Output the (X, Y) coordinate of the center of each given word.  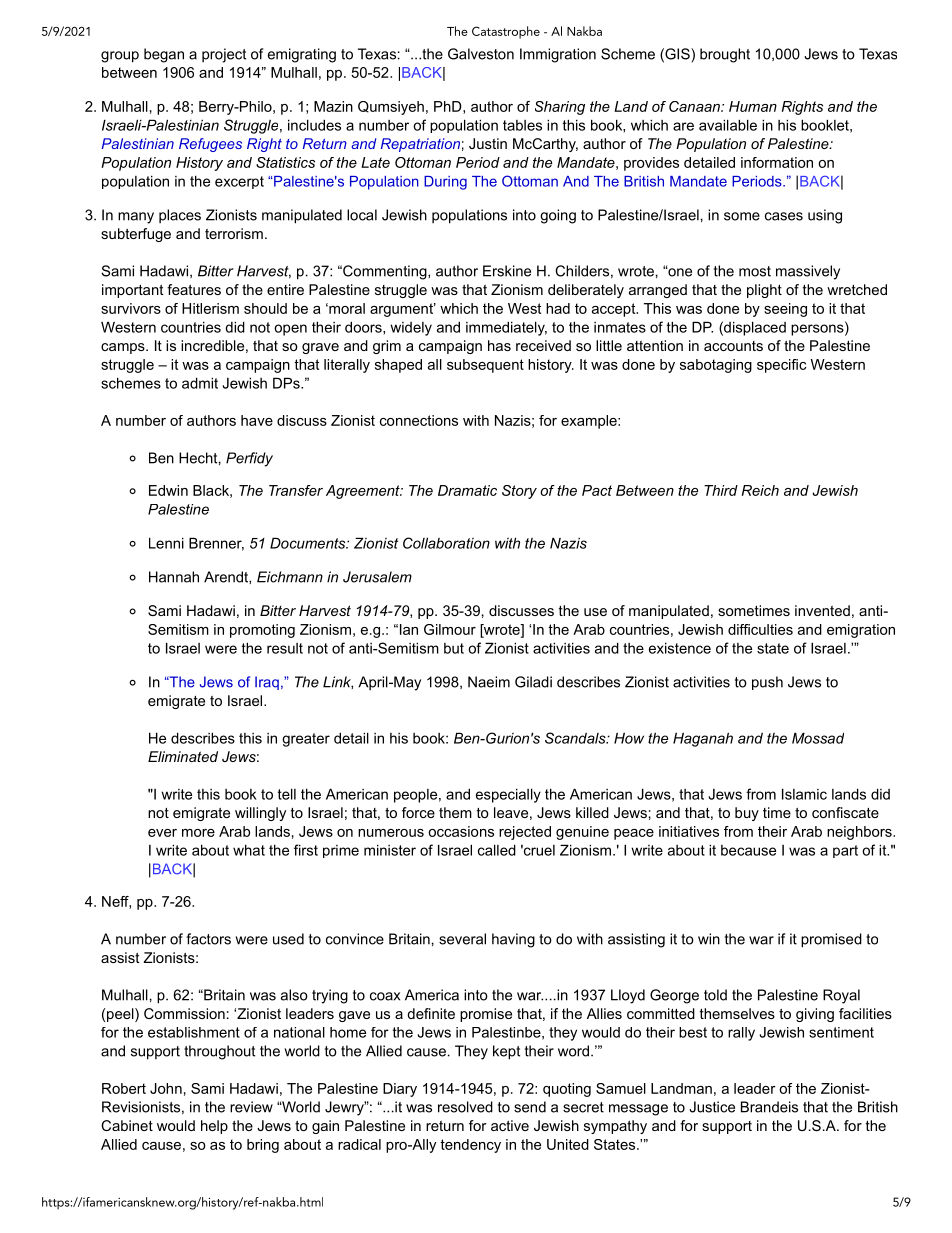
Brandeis (769, 1107)
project (224, 55)
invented (822, 610)
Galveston (481, 54)
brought (725, 55)
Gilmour (450, 629)
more (198, 833)
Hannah (174, 577)
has (499, 345)
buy (747, 814)
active (510, 1125)
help (214, 1127)
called (497, 850)
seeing (785, 310)
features (194, 289)
